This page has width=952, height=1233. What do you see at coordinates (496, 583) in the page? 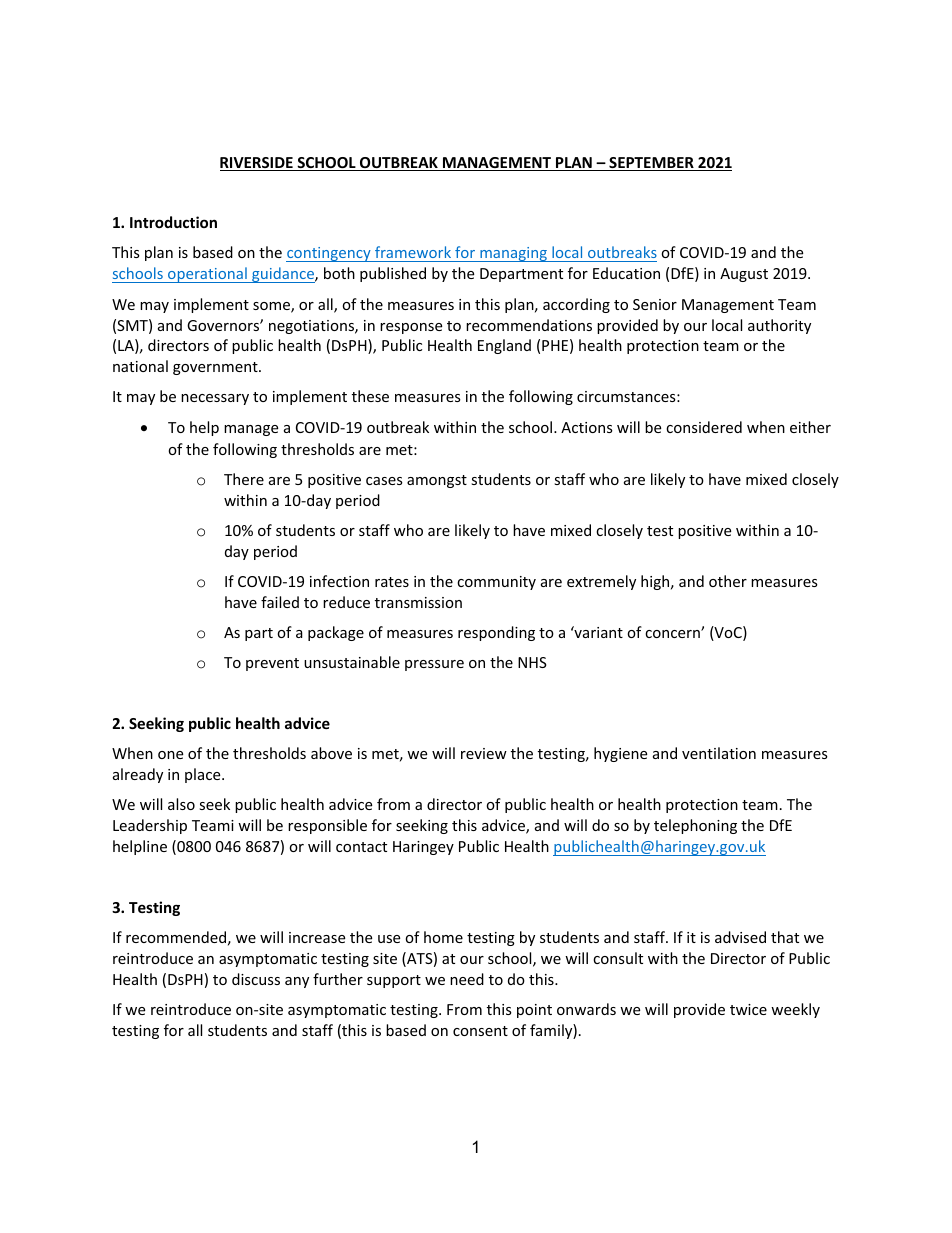
I see `community` at bounding box center [496, 583].
